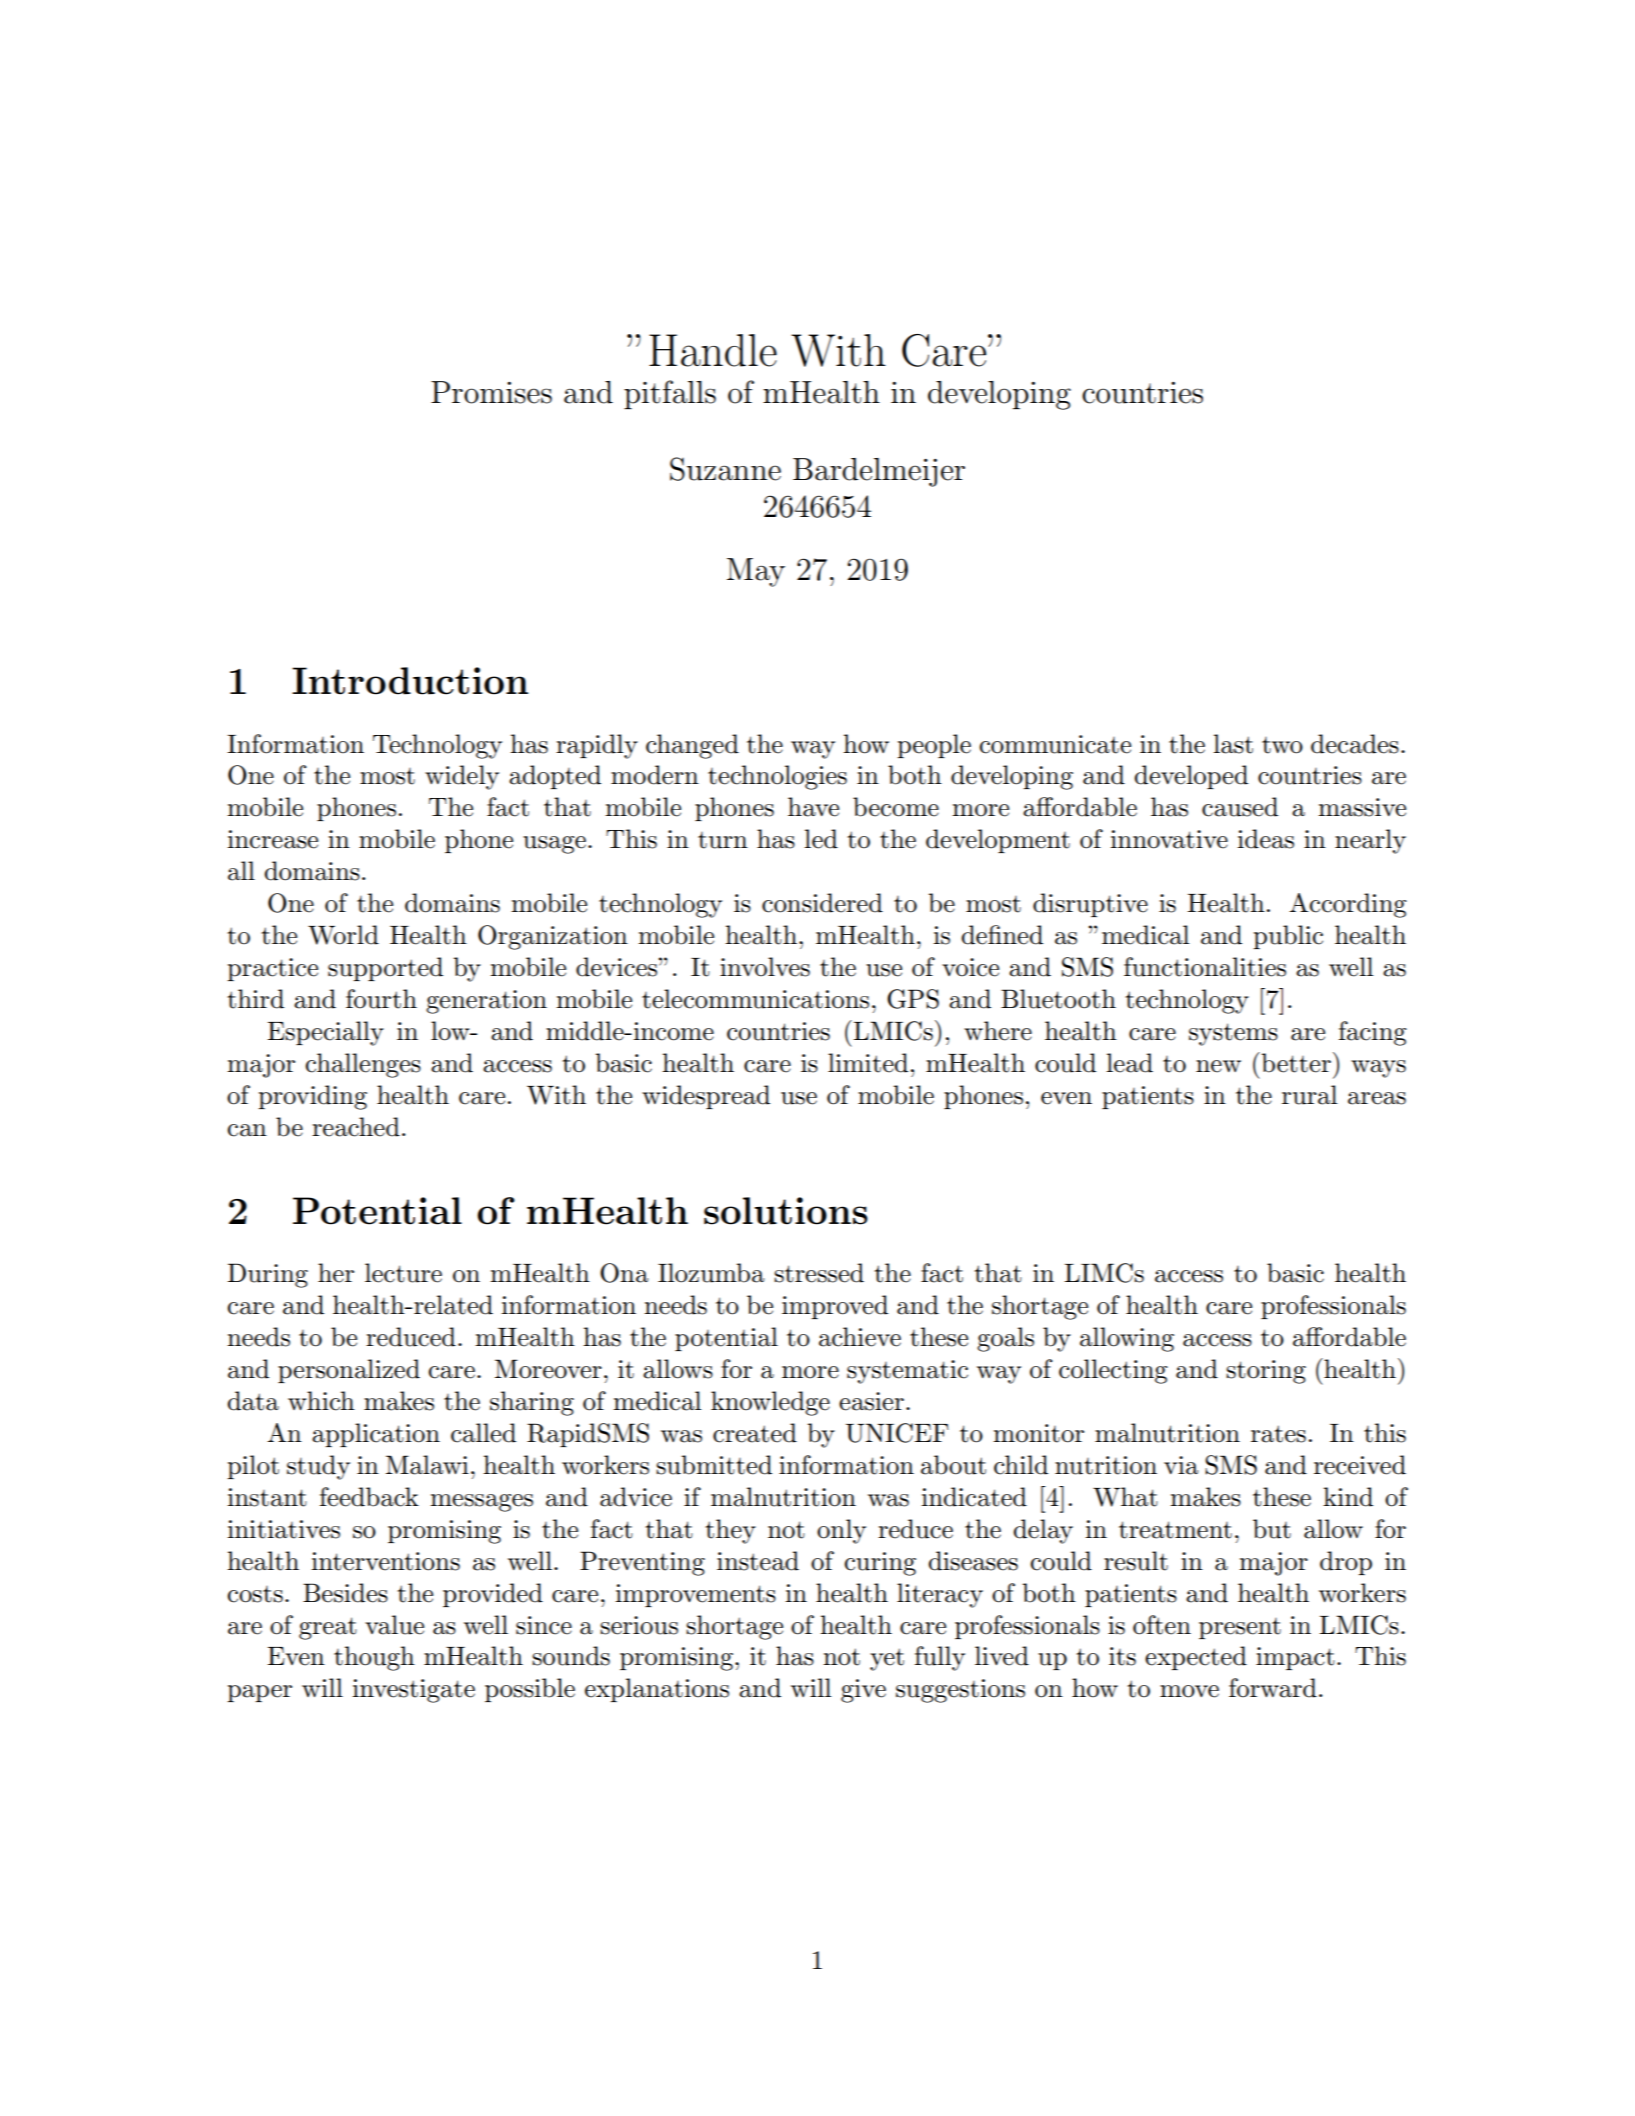 The width and height of the screenshot is (1635, 2116). What do you see at coordinates (374, 1658) in the screenshot?
I see `though` at bounding box center [374, 1658].
